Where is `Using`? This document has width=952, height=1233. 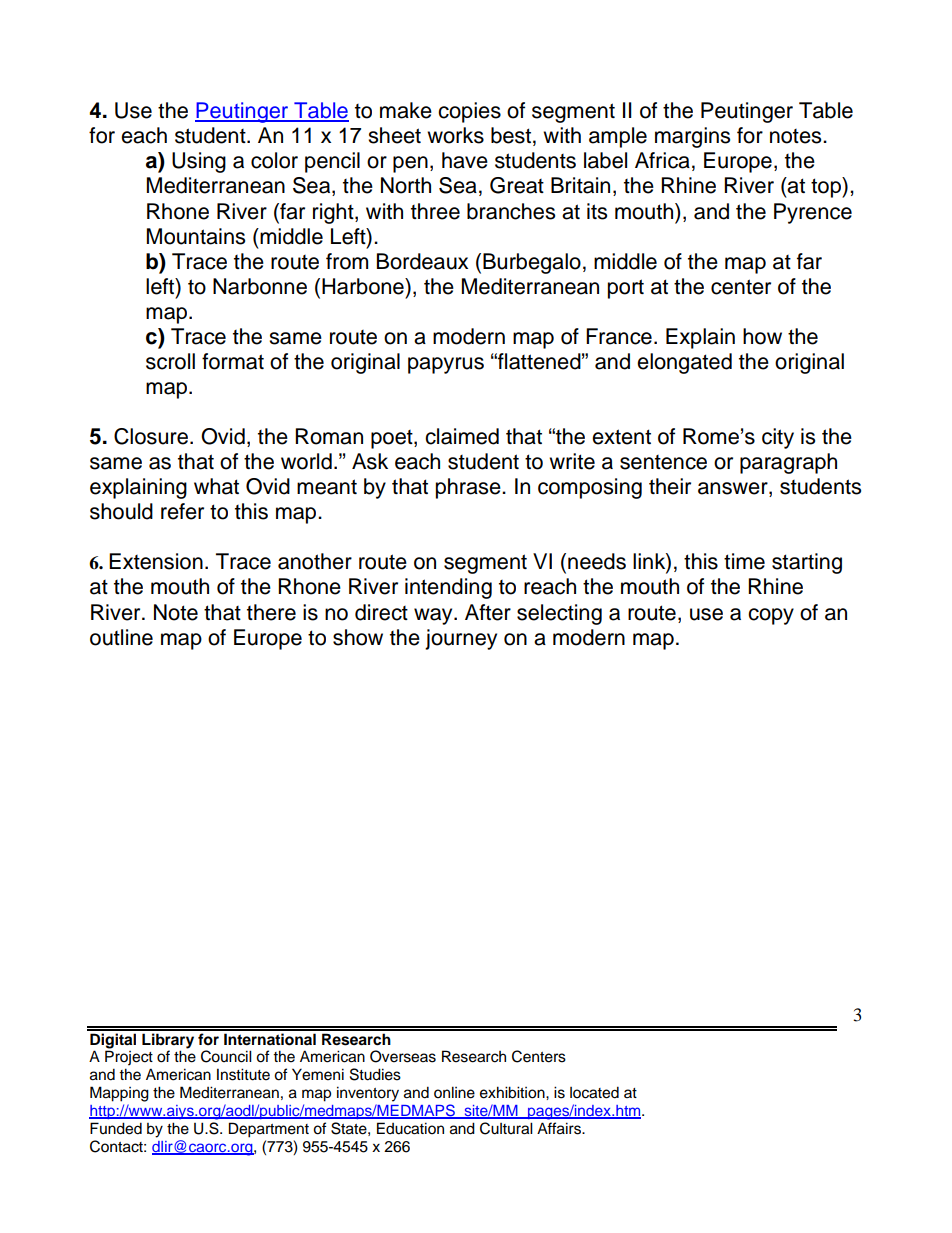
Using is located at coordinates (199, 162).
